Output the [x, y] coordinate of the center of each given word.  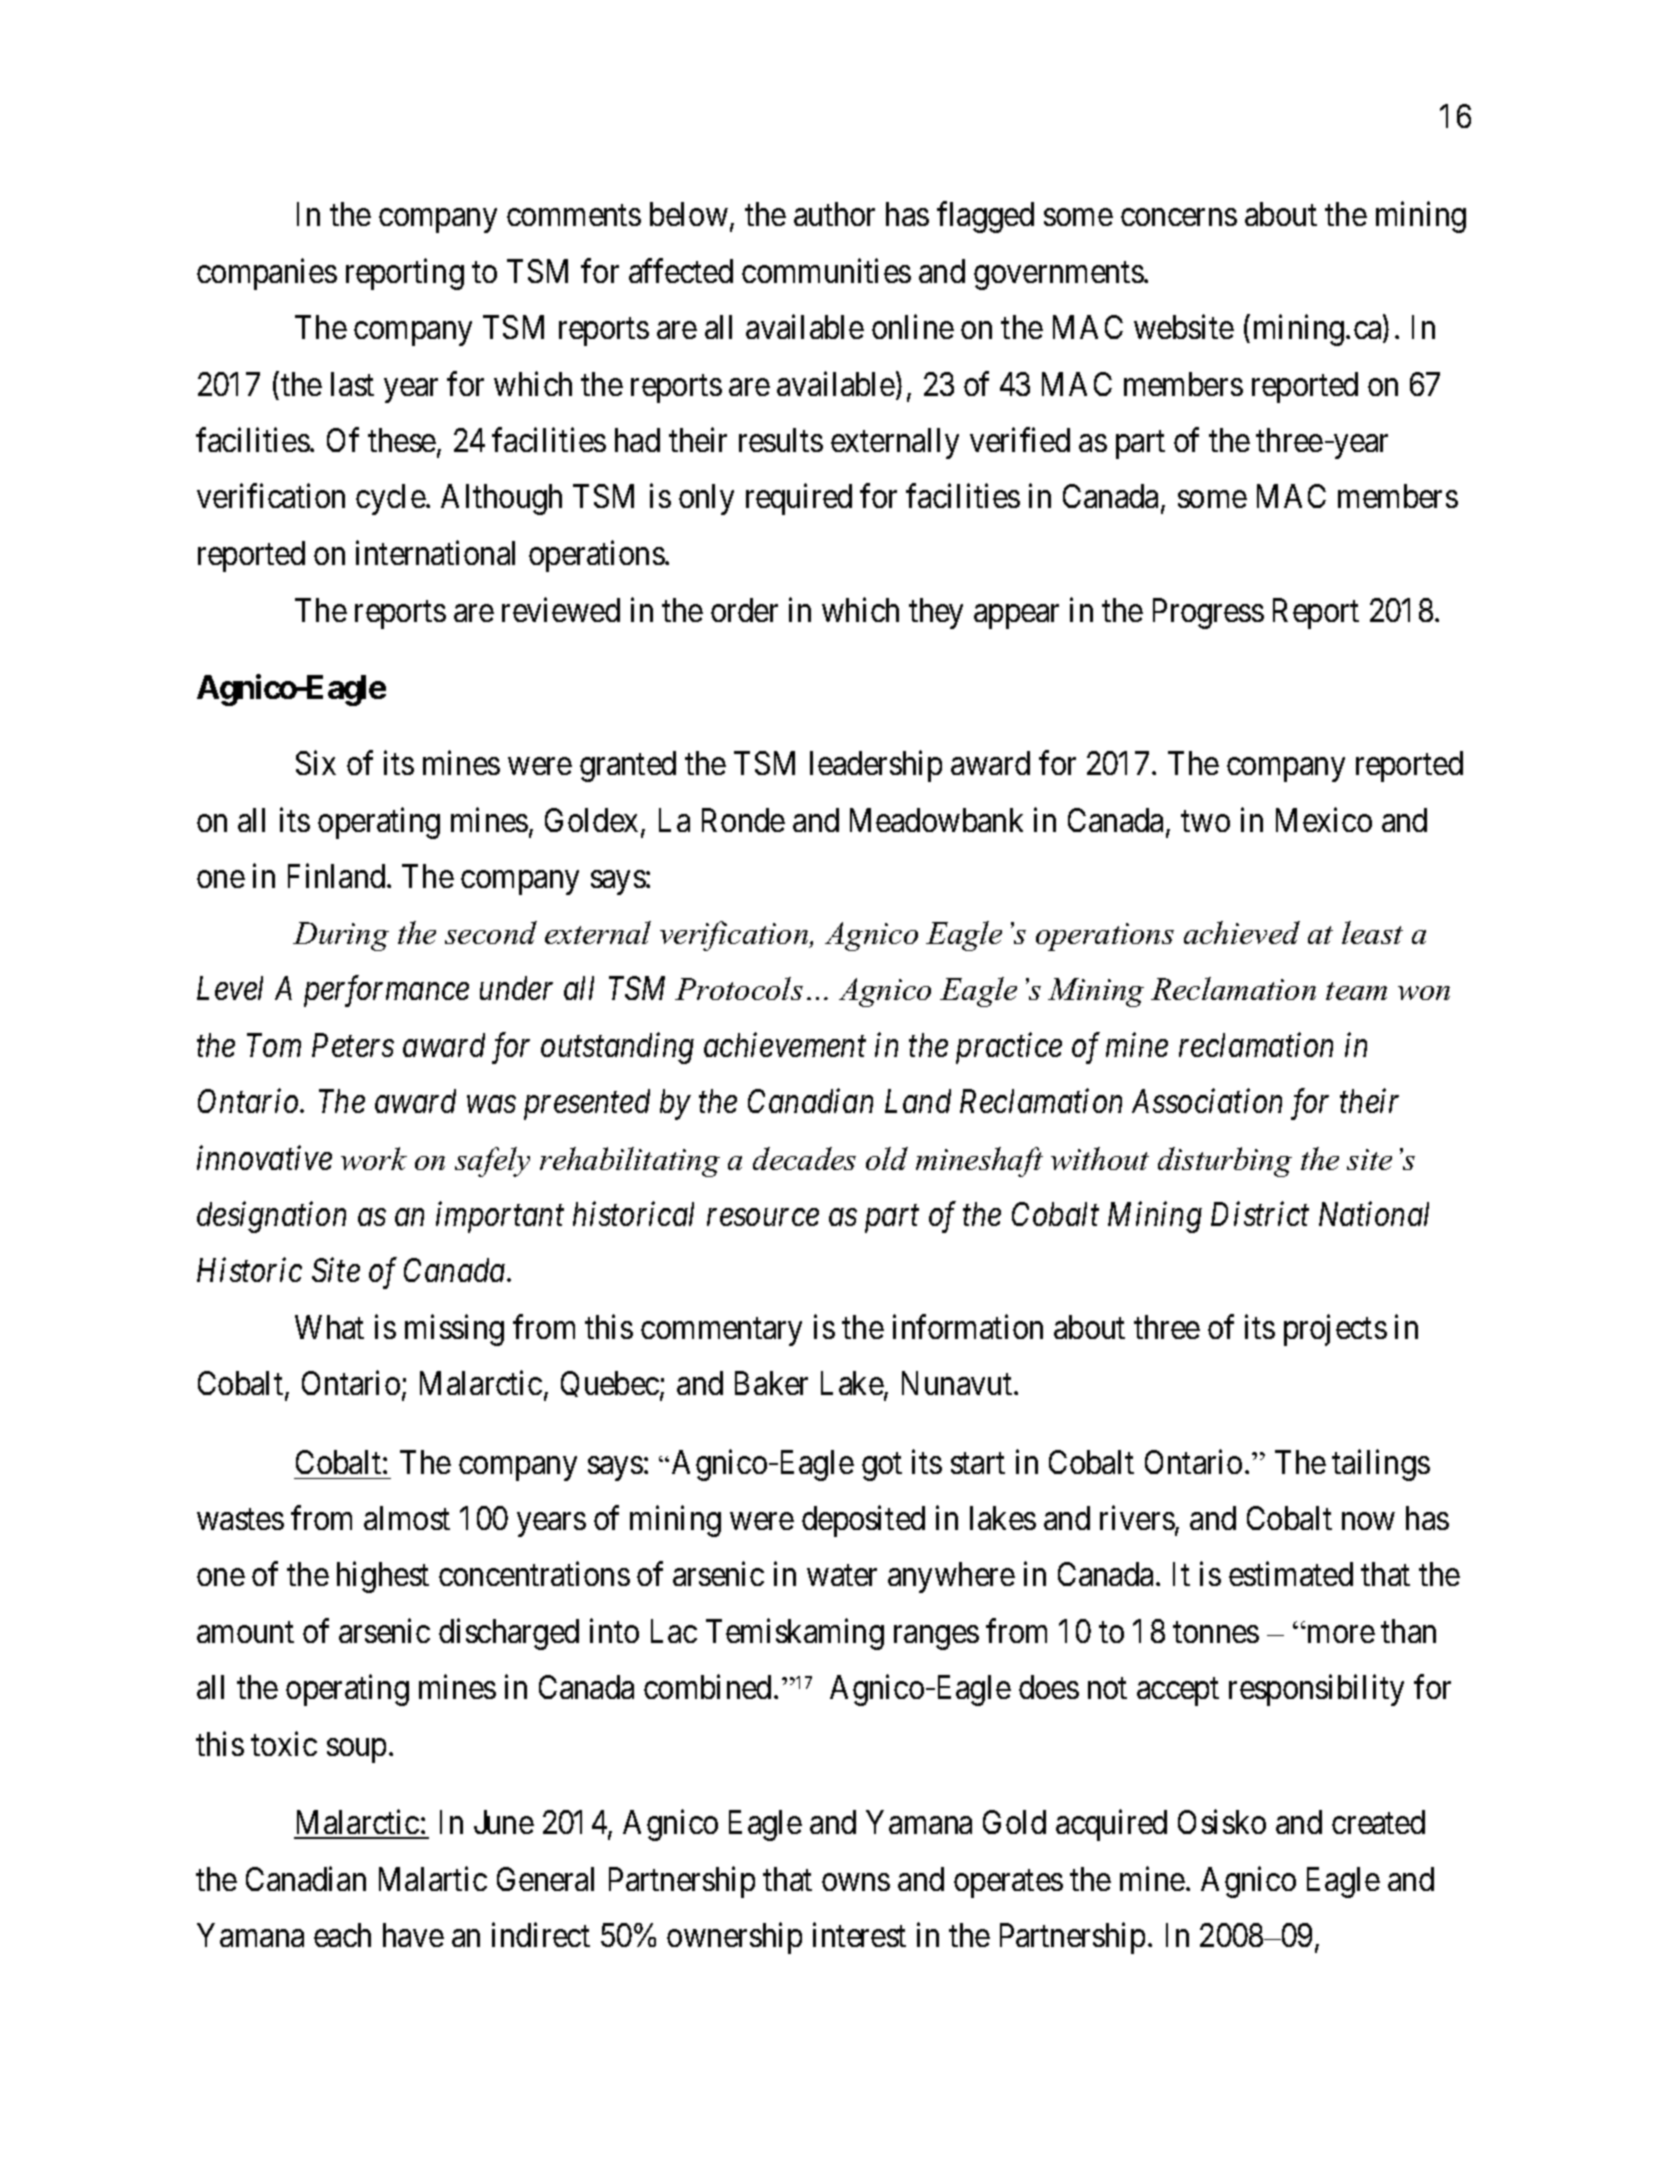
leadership [876, 766]
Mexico [1324, 819]
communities [826, 270]
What [329, 1327]
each [342, 1935]
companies [267, 274]
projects [1335, 1330]
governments [1059, 276]
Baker [771, 1383]
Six [316, 762]
